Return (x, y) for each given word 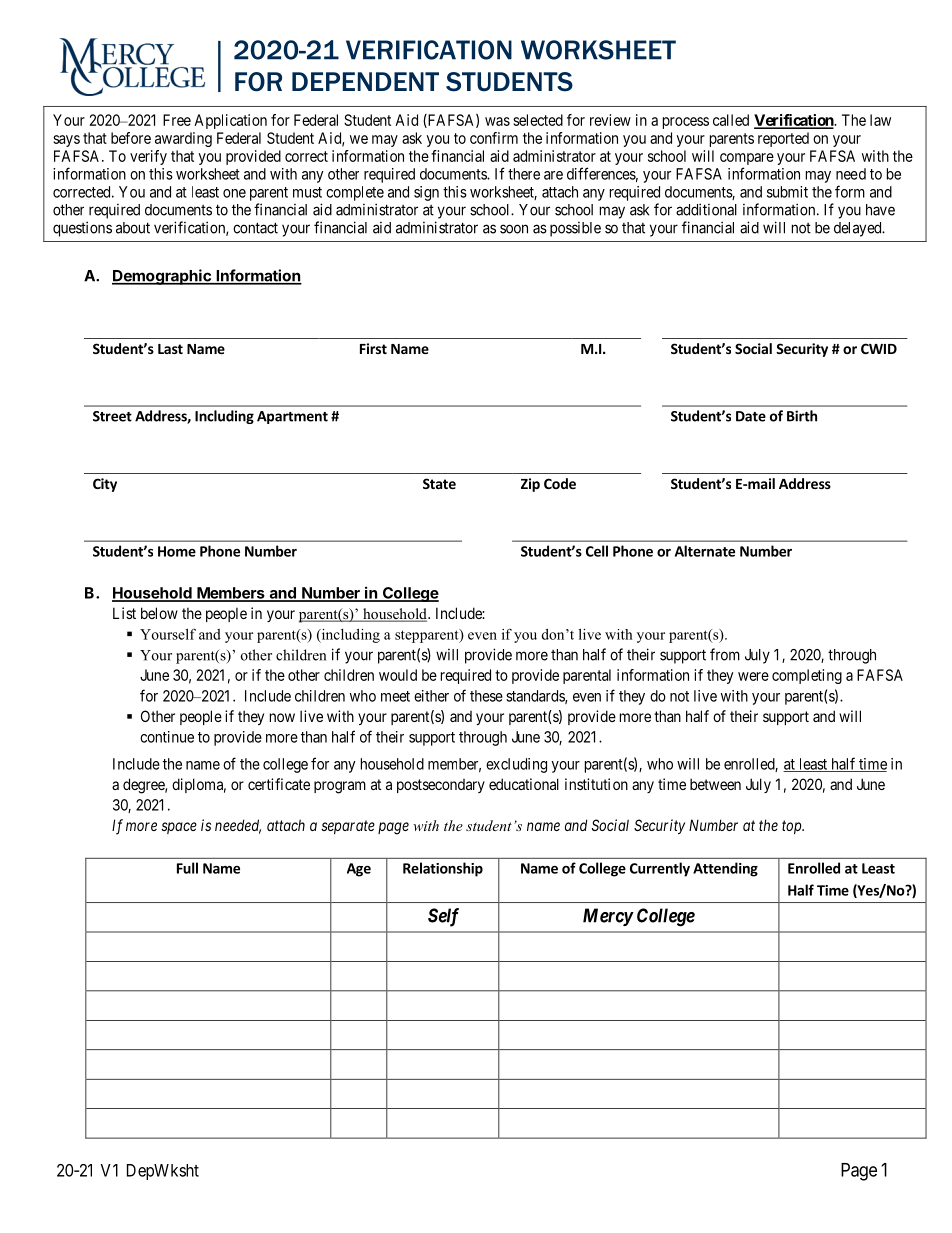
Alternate (705, 551)
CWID (879, 348)
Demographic (162, 277)
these (486, 696)
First (373, 348)
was (497, 121)
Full (187, 868)
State (439, 483)
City (105, 485)
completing (807, 676)
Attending (725, 869)
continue (167, 737)
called (731, 120)
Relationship (443, 869)
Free (177, 120)
